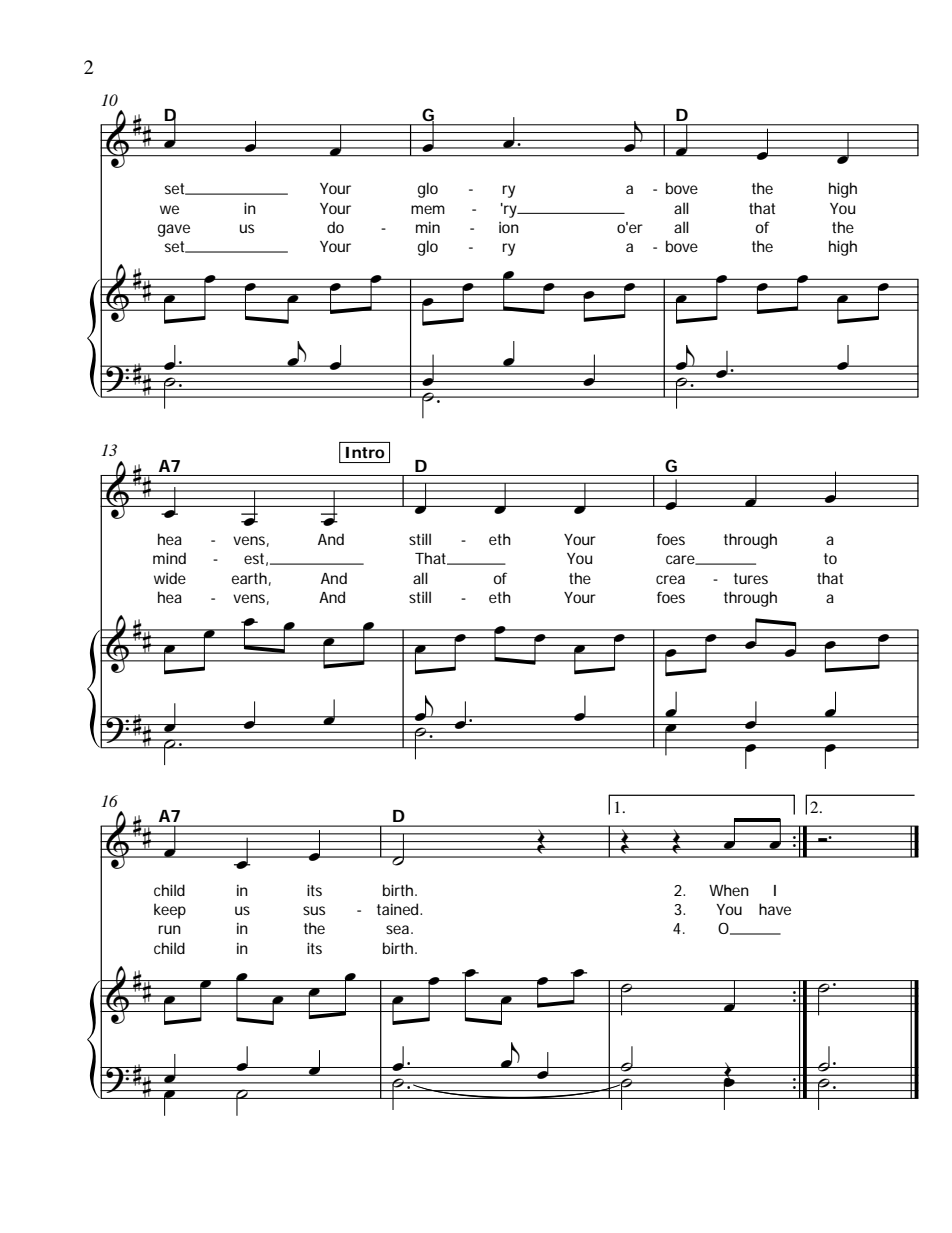  I want to click on earth, so click(249, 578).
